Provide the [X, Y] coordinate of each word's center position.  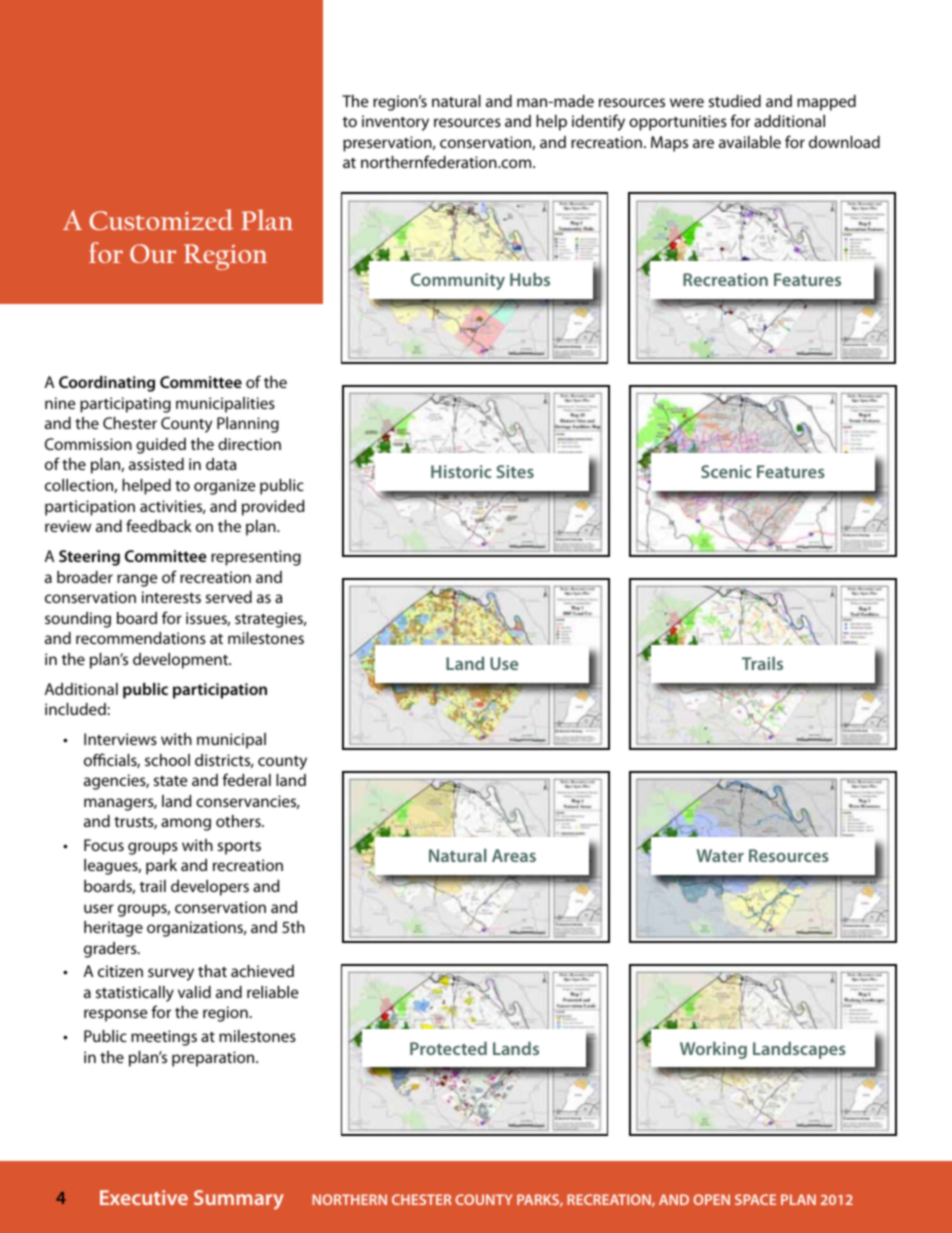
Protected [448, 1048]
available [750, 142]
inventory [395, 123]
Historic [461, 471]
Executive [144, 1197]
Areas [514, 855]
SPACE [755, 1199]
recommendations [141, 638]
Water [720, 855]
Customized [161, 219]
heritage [113, 929]
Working [713, 1050]
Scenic [726, 471]
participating [125, 405]
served [229, 597]
